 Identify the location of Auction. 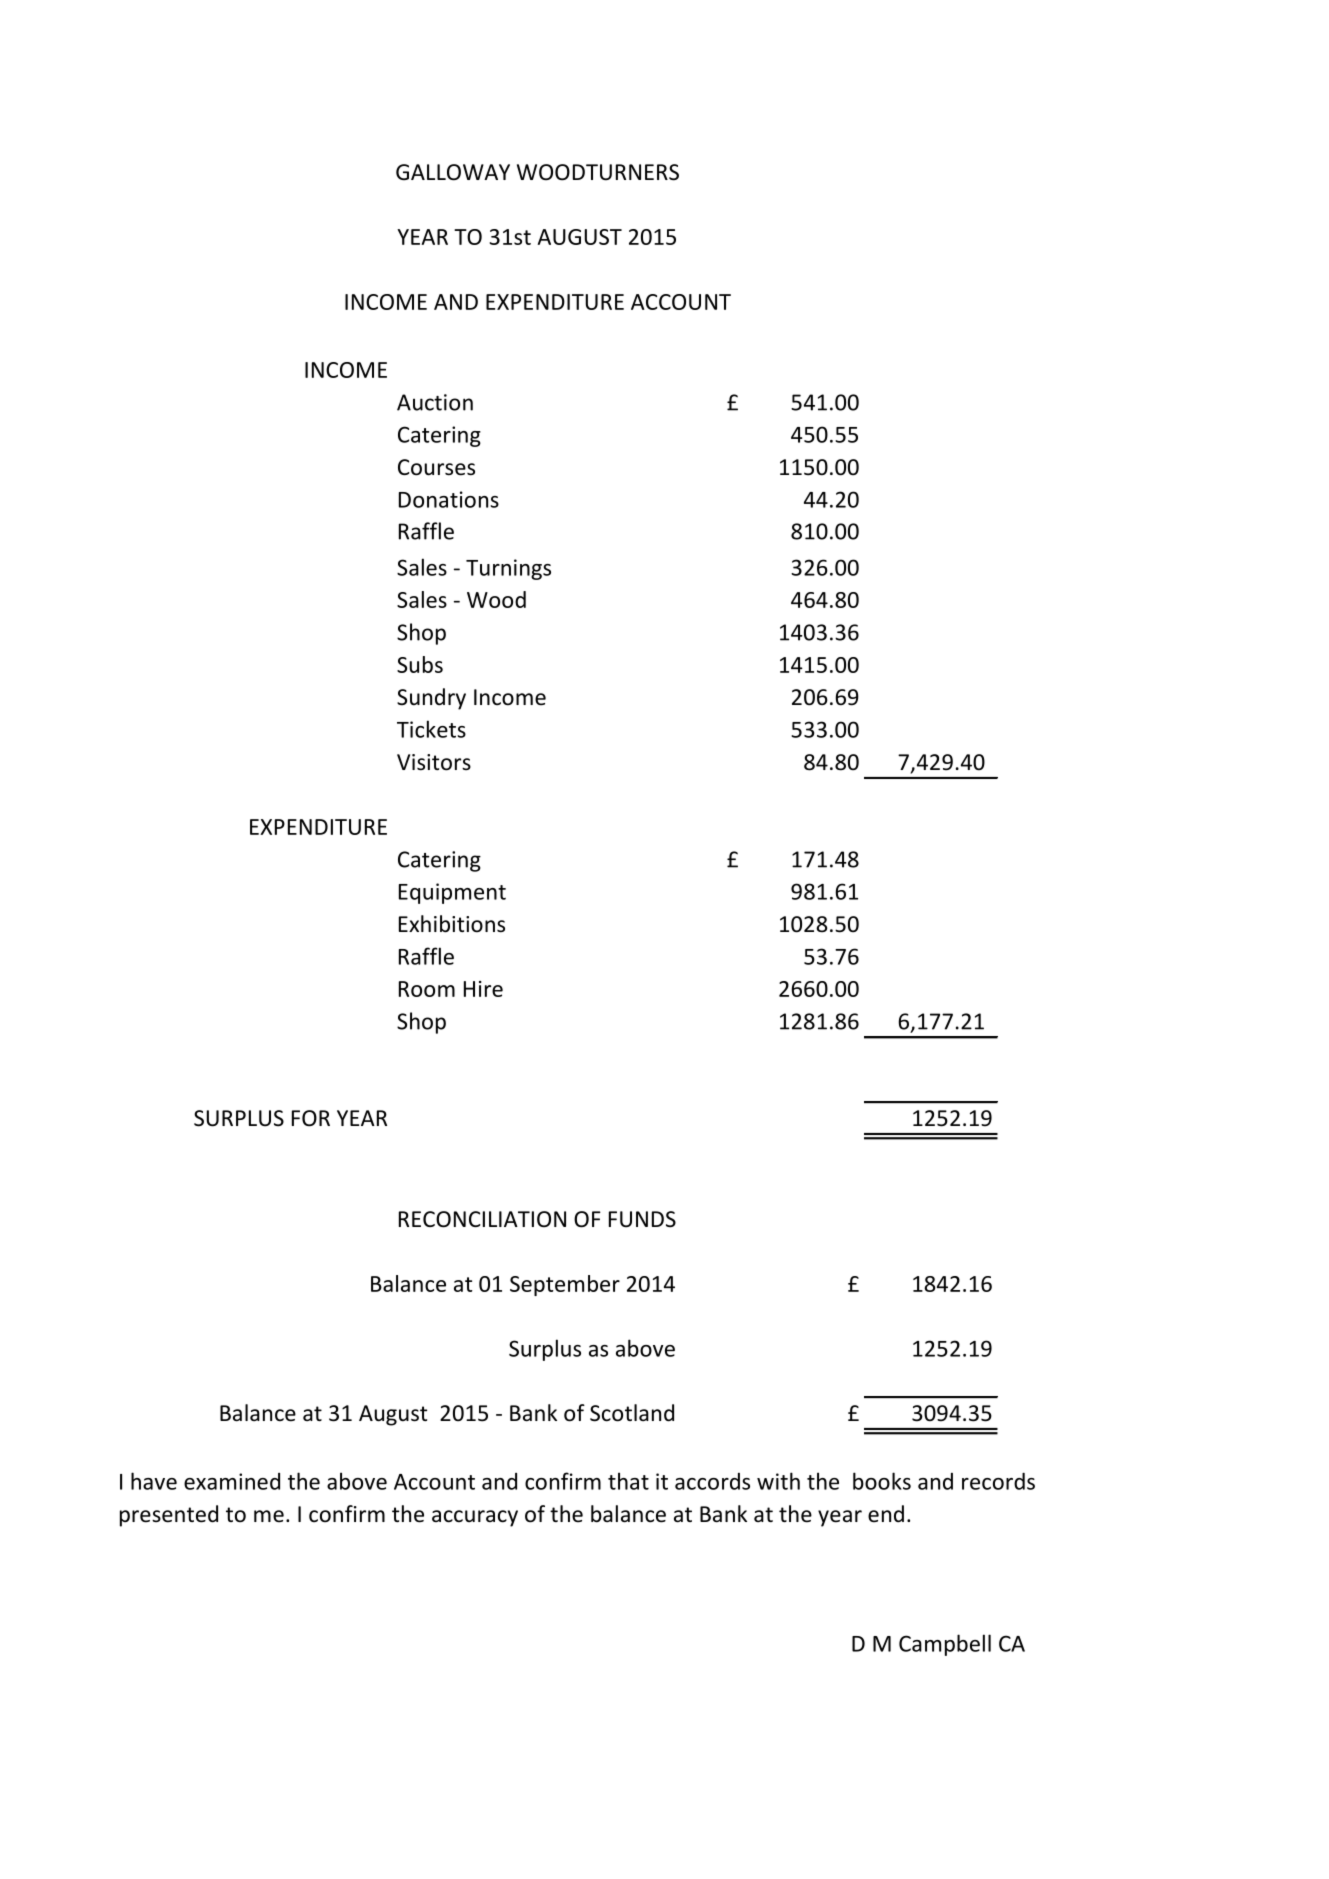
(435, 402).
